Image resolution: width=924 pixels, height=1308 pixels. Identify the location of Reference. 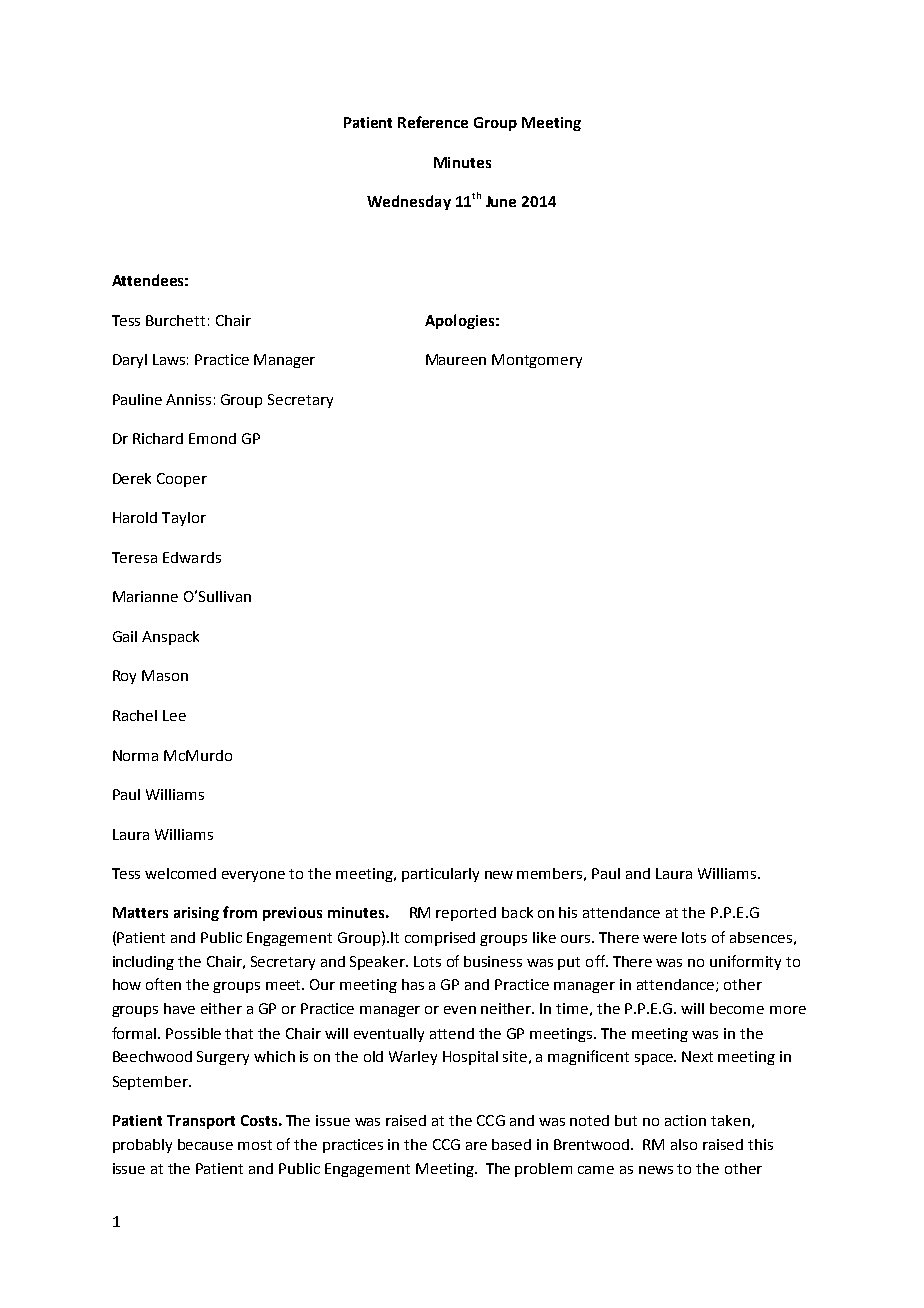
(433, 122).
